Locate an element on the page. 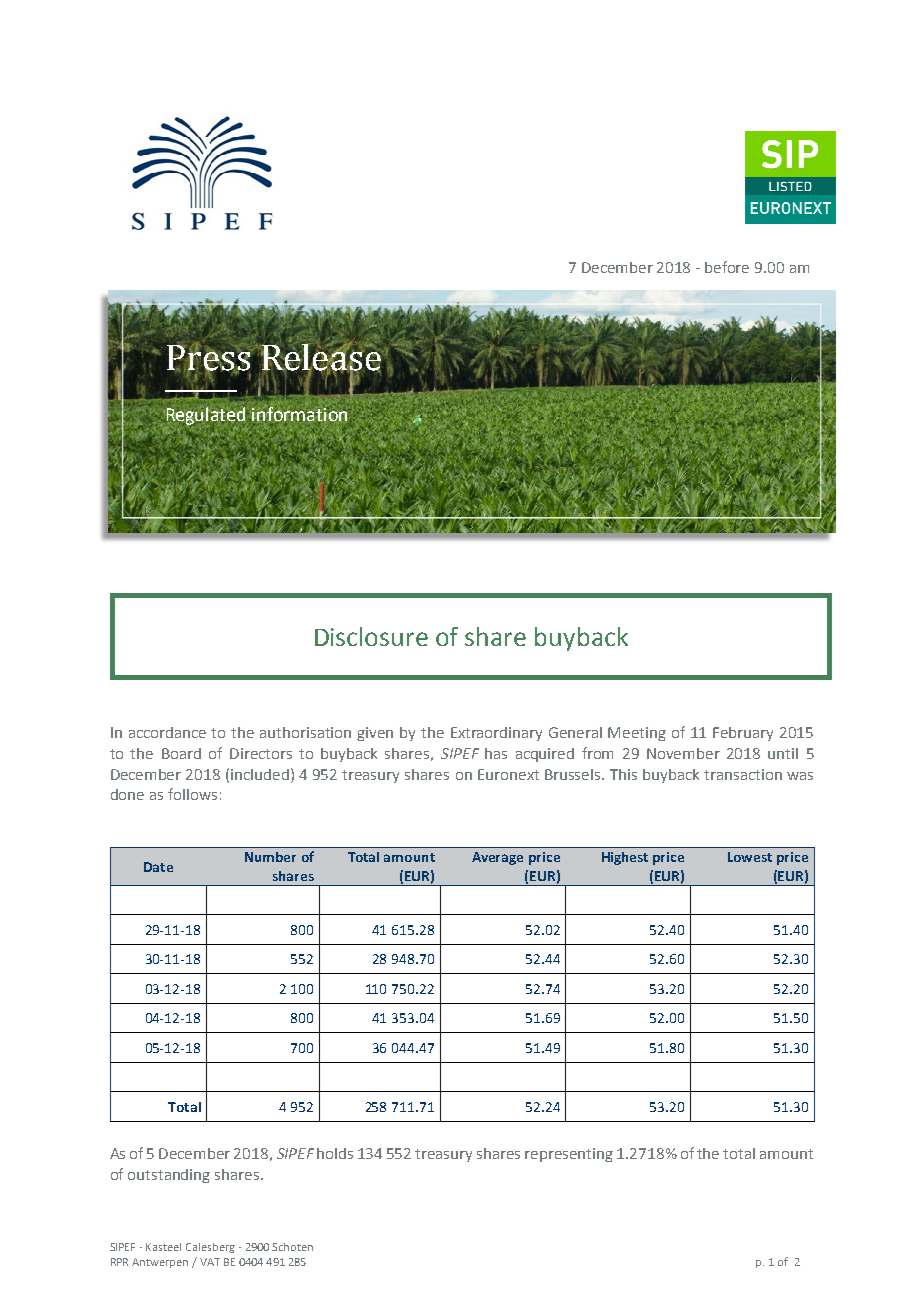  Board is located at coordinates (181, 753).
